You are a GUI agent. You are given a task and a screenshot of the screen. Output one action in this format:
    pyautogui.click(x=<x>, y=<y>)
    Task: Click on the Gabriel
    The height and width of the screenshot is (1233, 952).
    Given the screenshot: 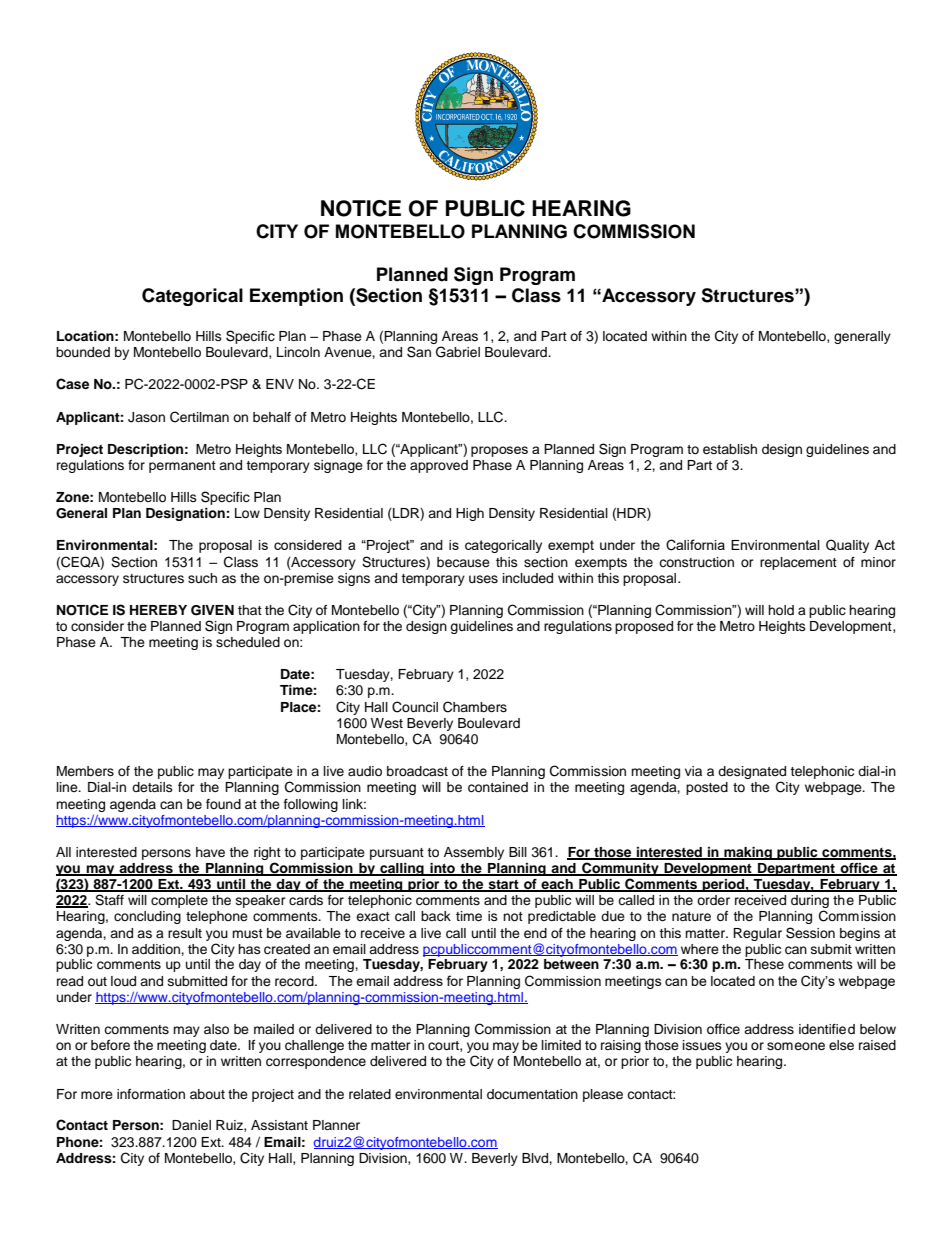 What is the action you would take?
    pyautogui.click(x=458, y=352)
